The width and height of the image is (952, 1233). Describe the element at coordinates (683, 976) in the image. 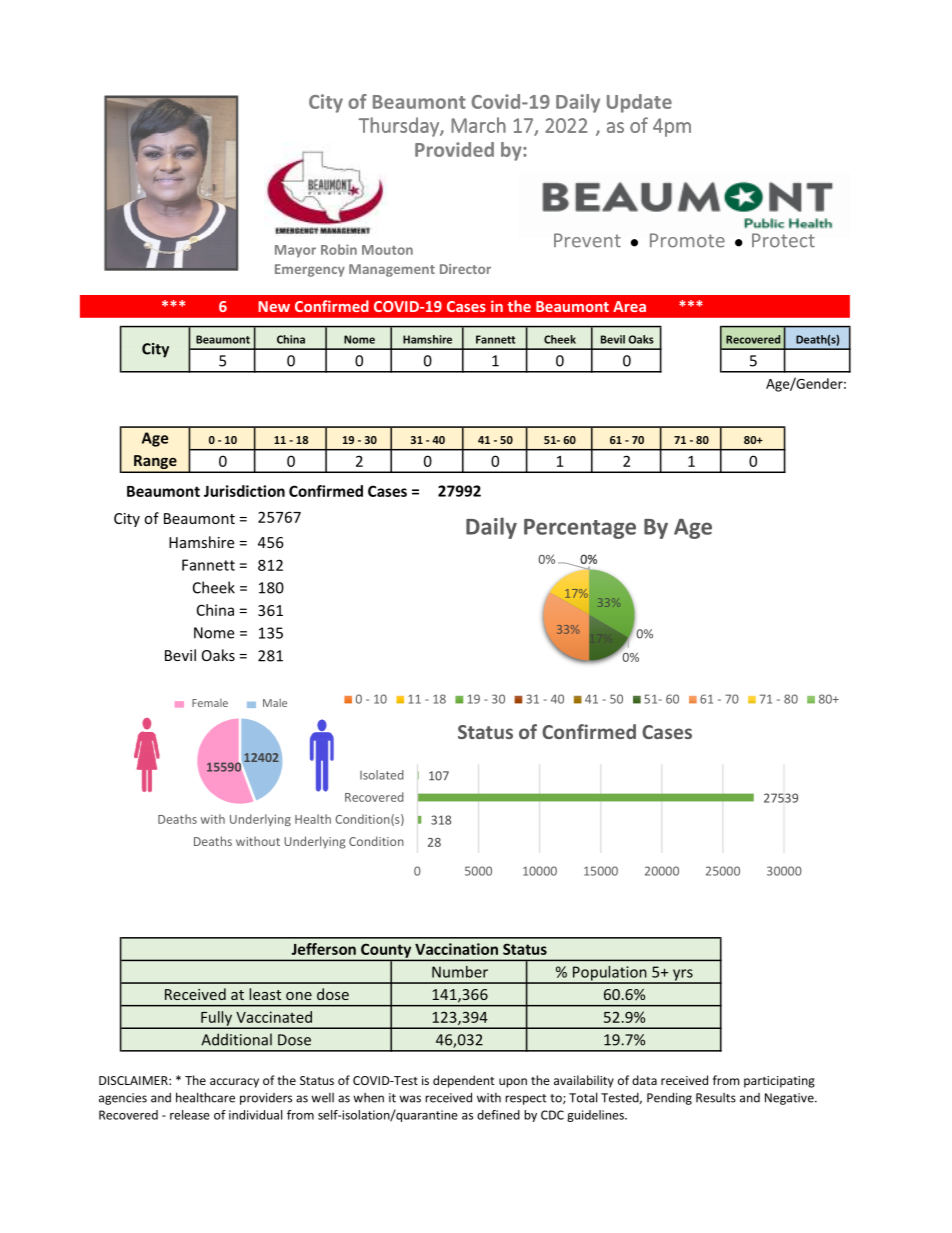

I see `yrs` at that location.
